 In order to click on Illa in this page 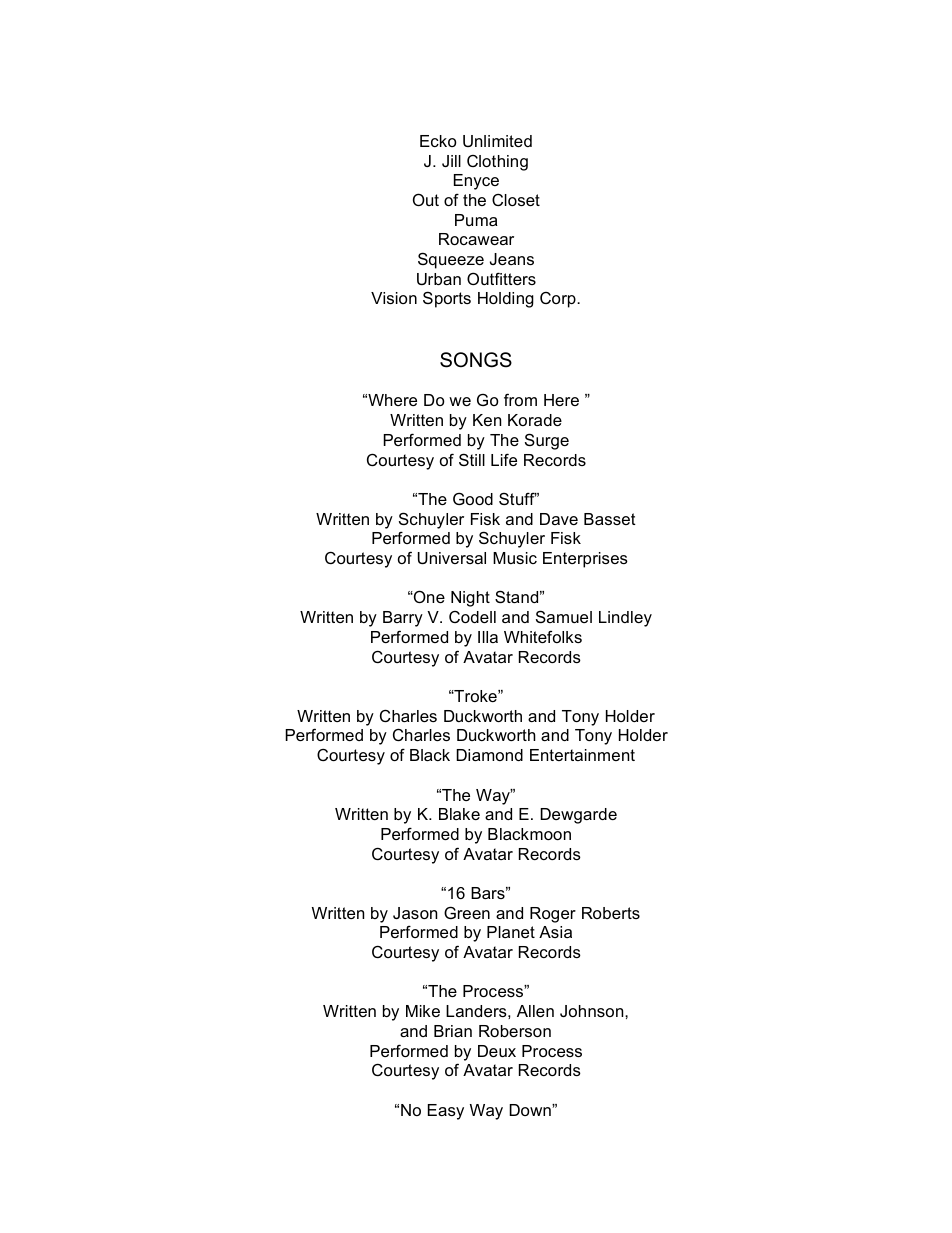, I will do `click(488, 637)`.
